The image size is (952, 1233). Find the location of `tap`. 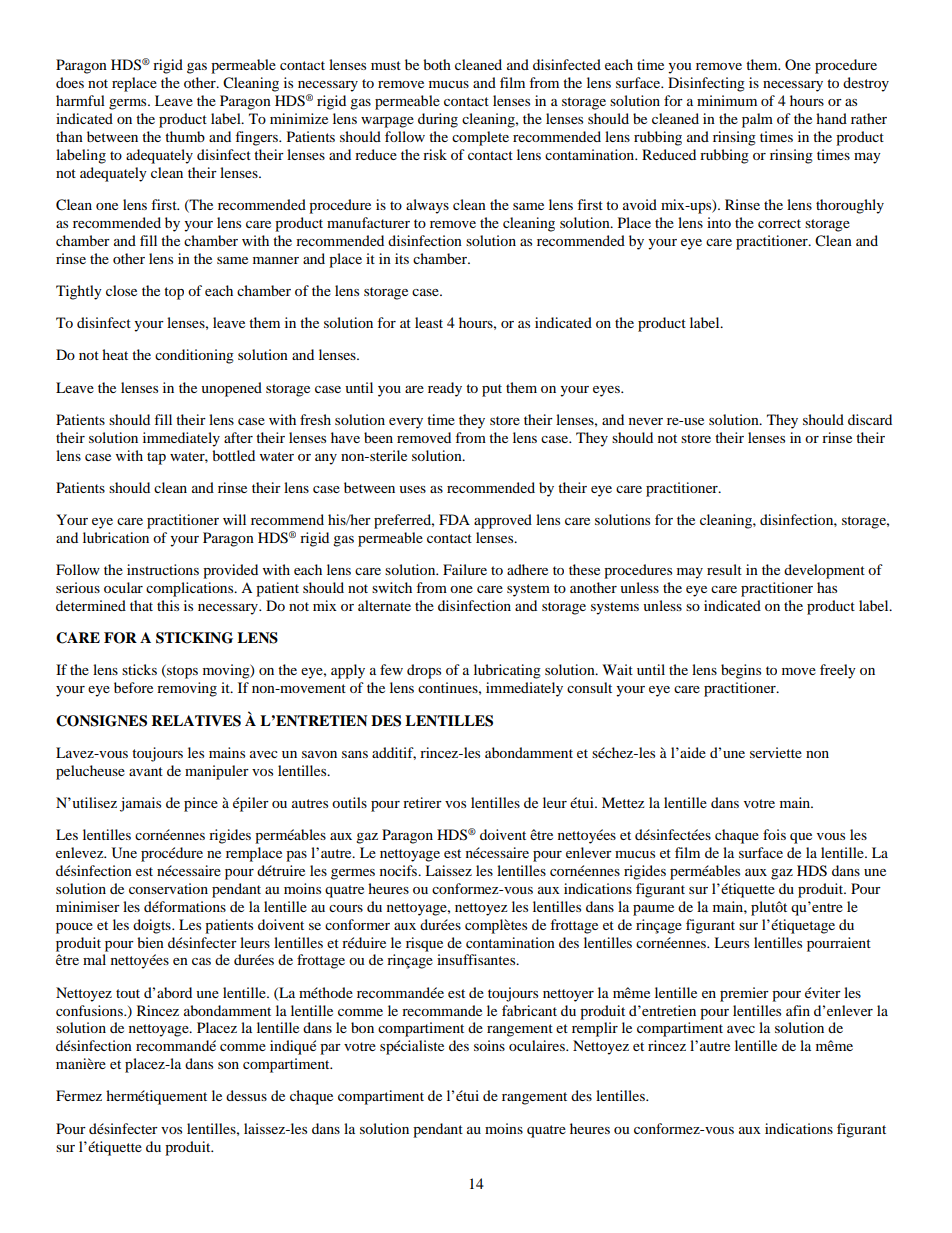

tap is located at coordinates (156, 458).
